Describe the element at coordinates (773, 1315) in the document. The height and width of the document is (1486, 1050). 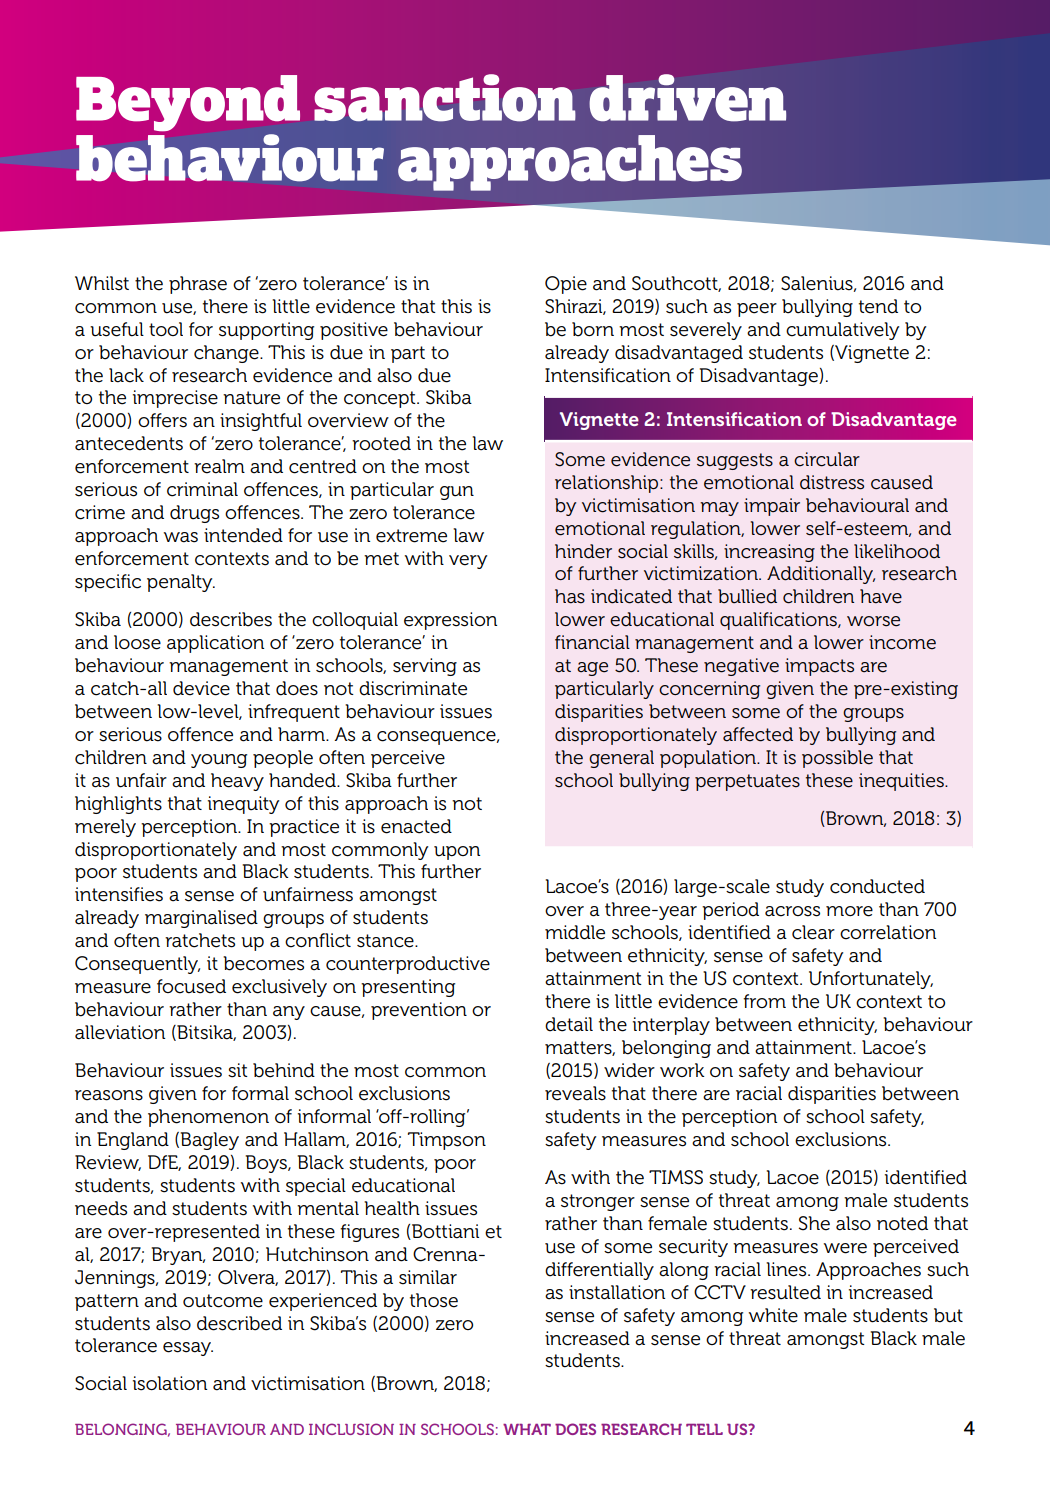
I see `white` at that location.
